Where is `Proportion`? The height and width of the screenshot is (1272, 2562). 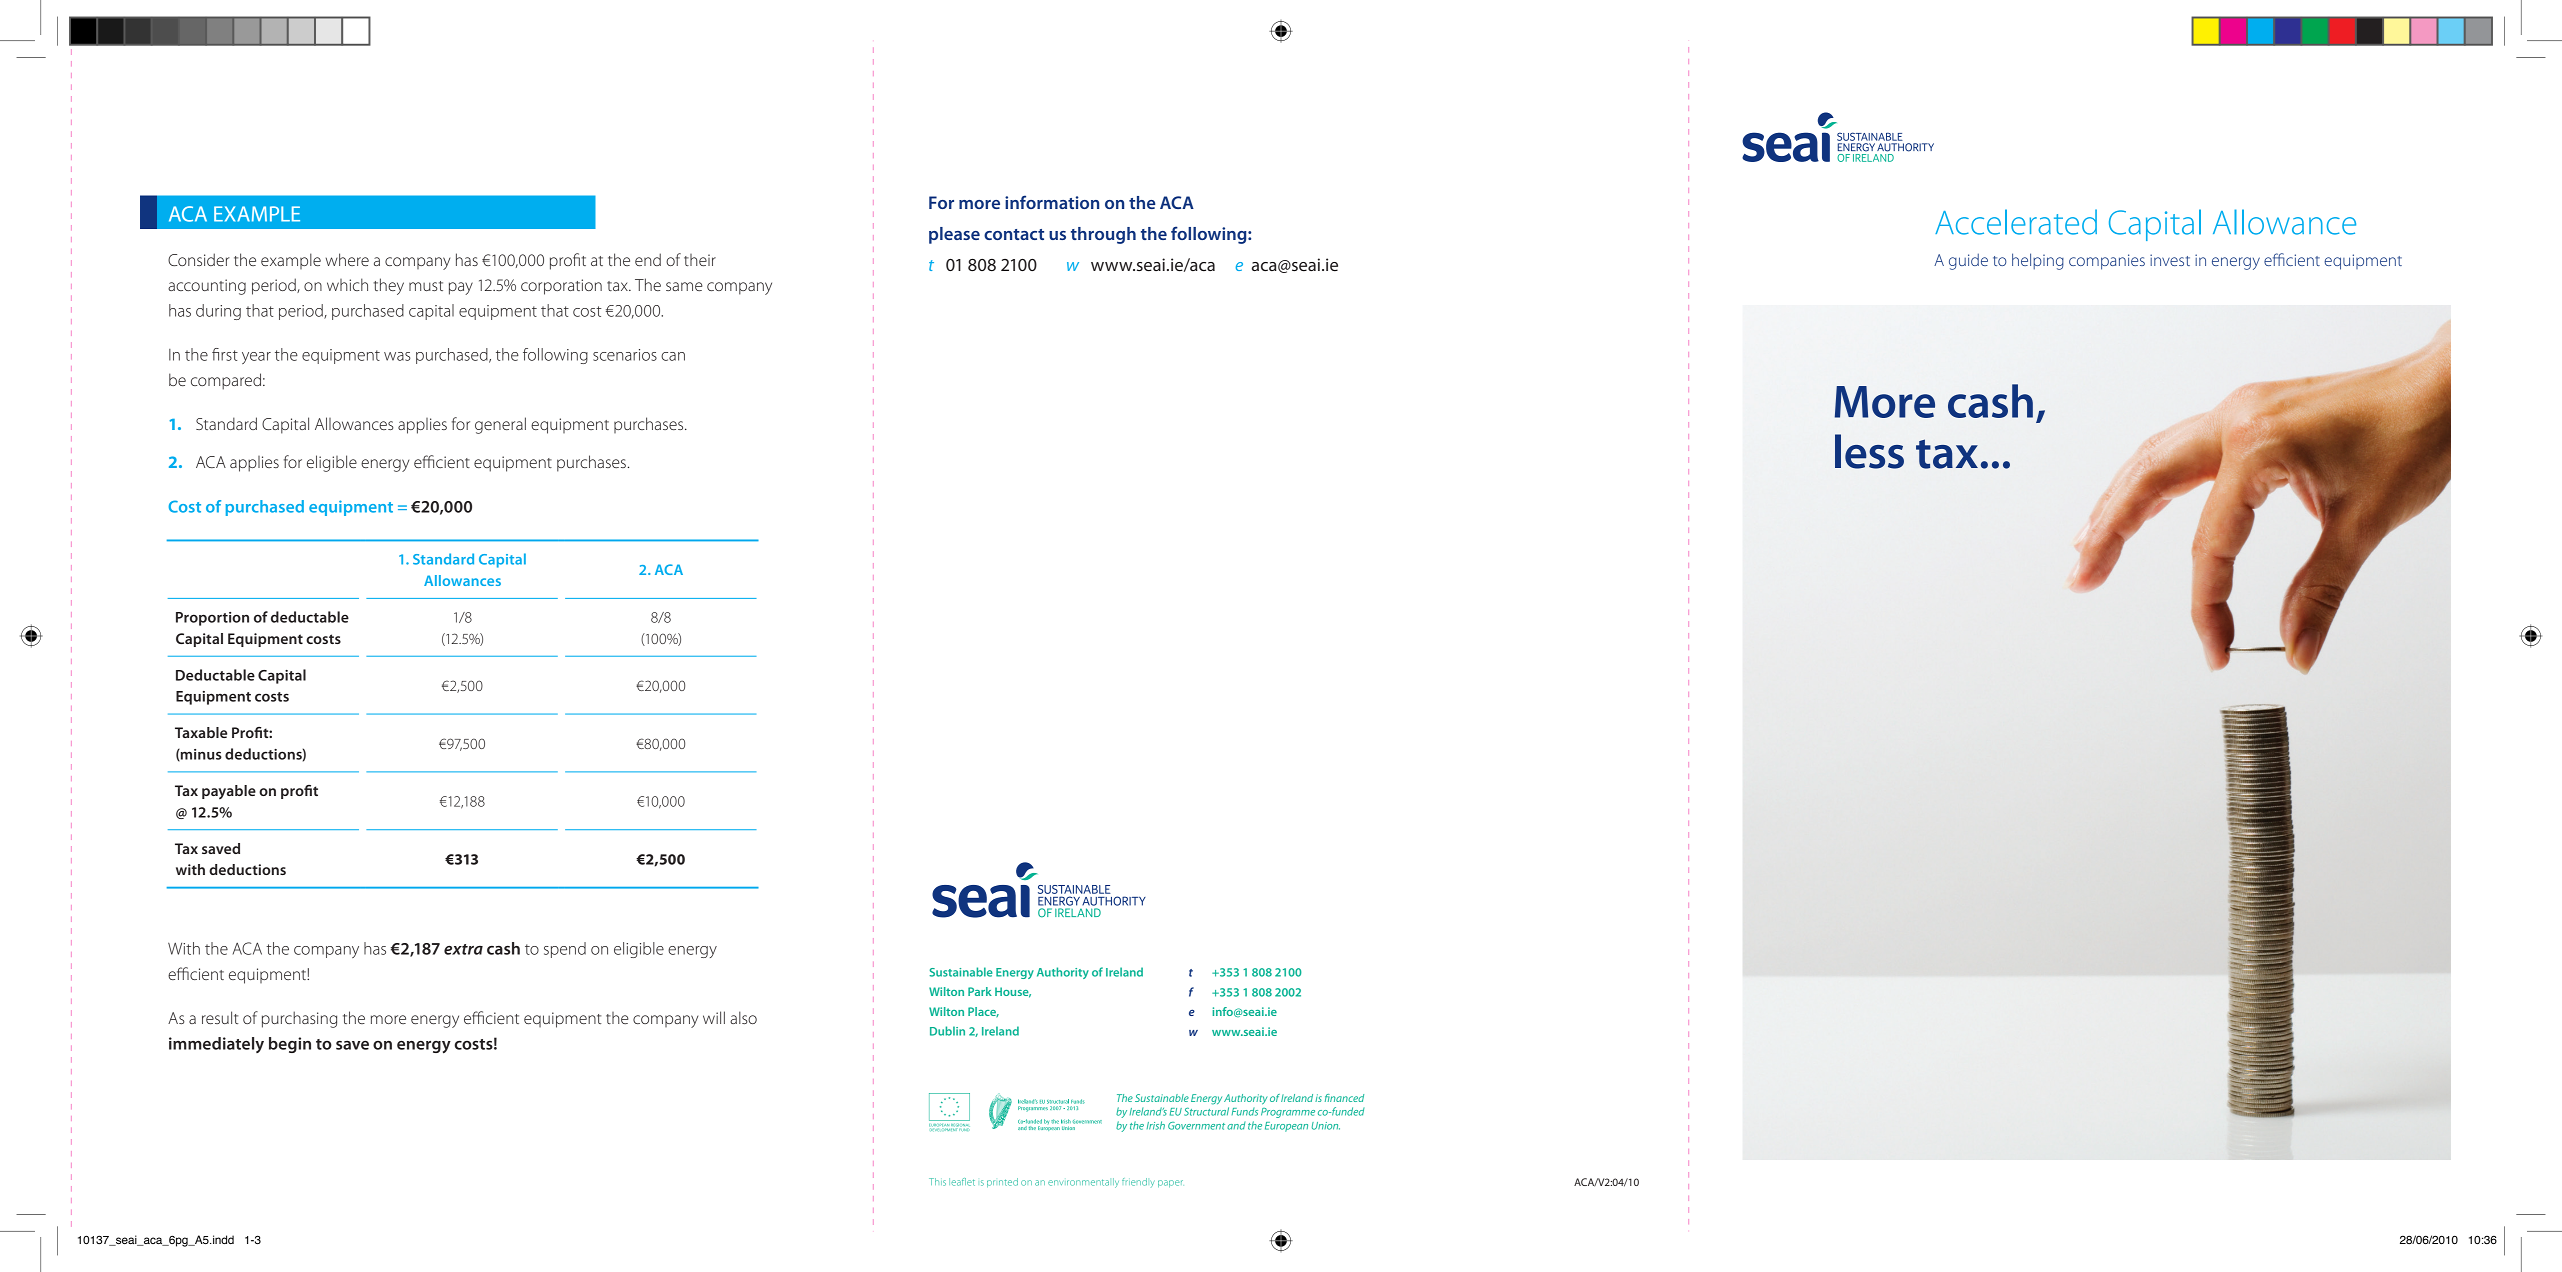
Proportion is located at coordinates (212, 619).
